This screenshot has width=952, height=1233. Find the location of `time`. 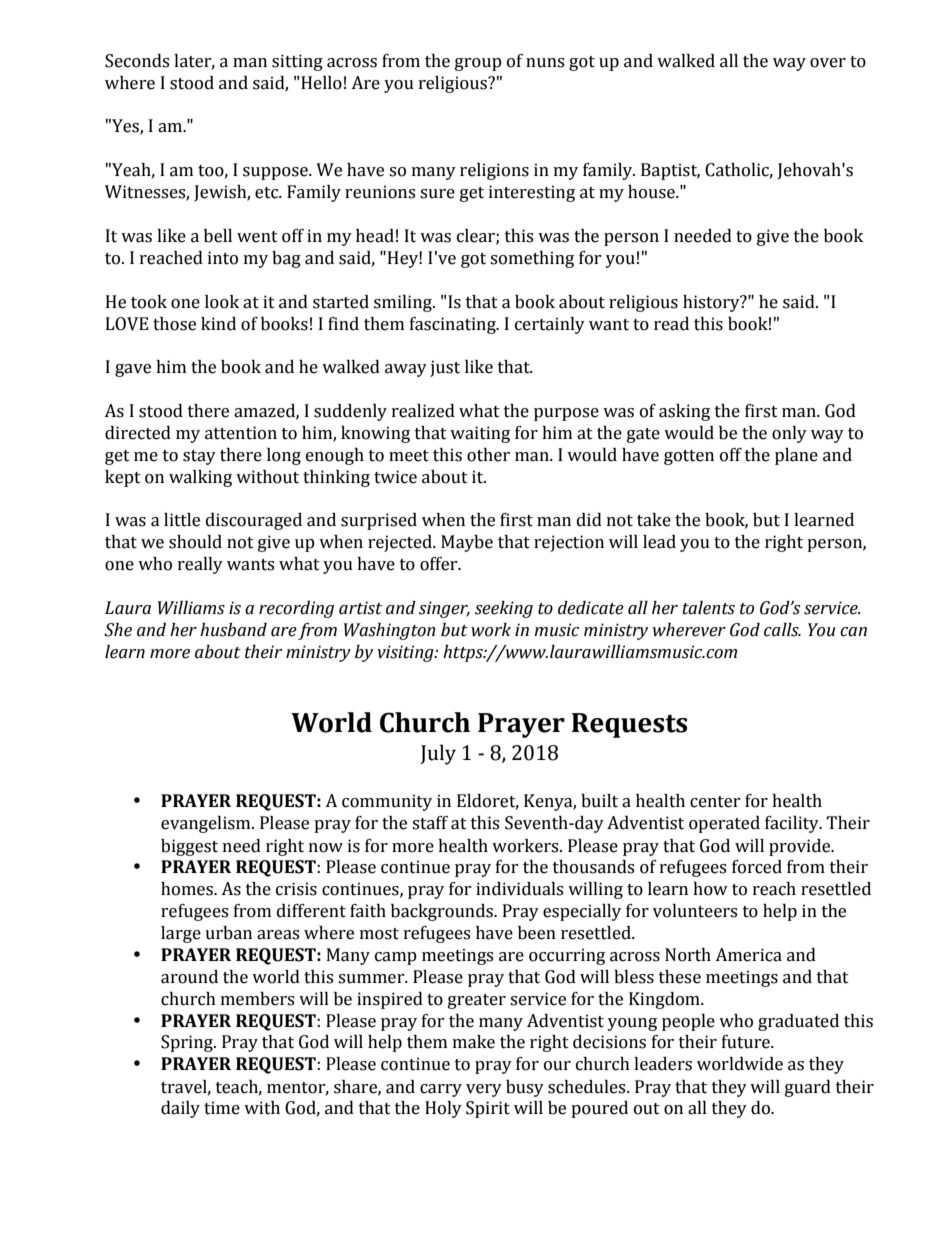

time is located at coordinates (222, 1108).
